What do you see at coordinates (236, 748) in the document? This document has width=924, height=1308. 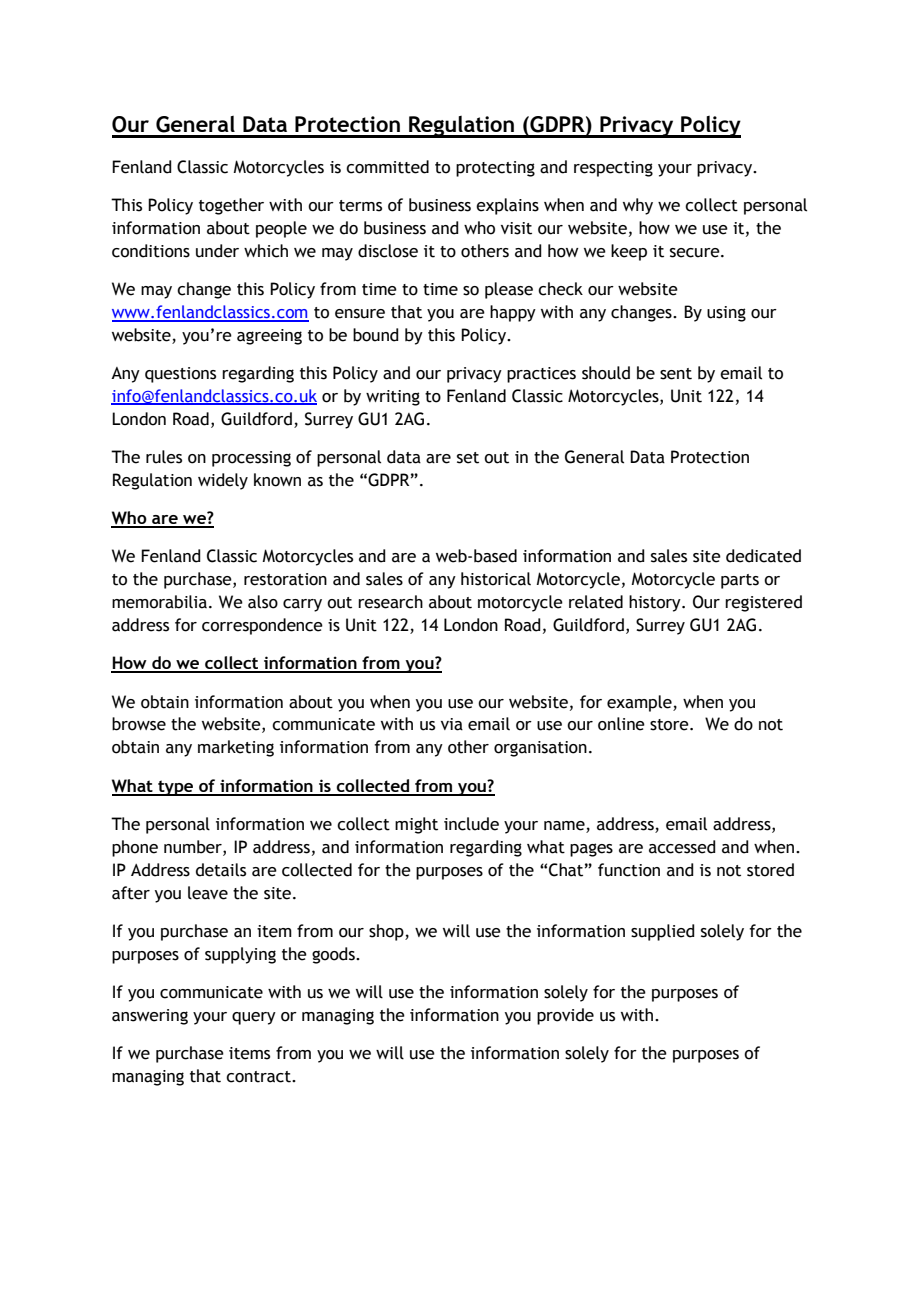 I see `marketing` at bounding box center [236, 748].
